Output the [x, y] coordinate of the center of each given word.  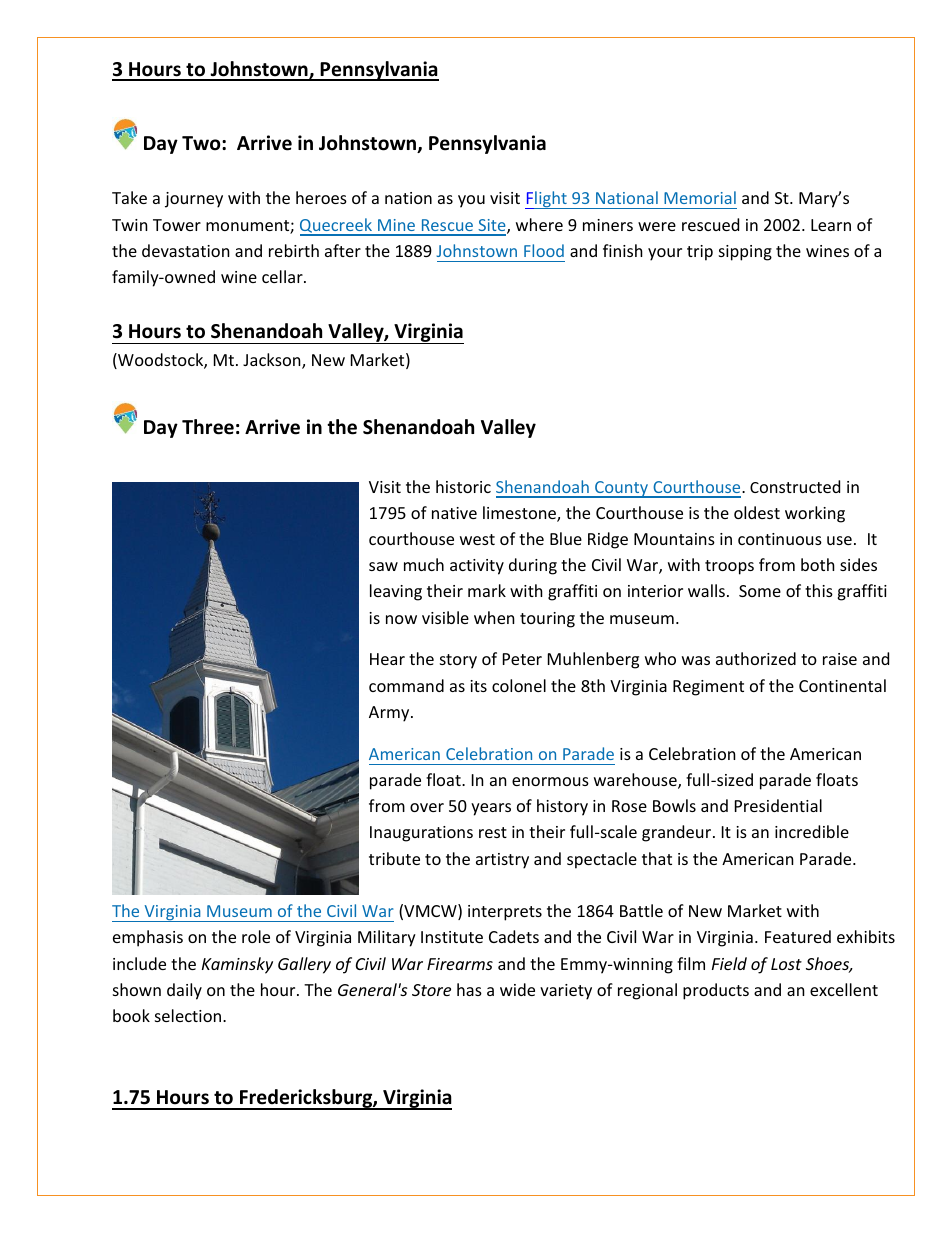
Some [760, 591]
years [491, 809]
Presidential [778, 805]
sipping [745, 253]
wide [517, 989]
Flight [547, 200]
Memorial [700, 197]
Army [390, 714]
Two [202, 143]
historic [463, 486]
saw [383, 566]
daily [184, 991]
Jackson [273, 361]
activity [477, 567]
